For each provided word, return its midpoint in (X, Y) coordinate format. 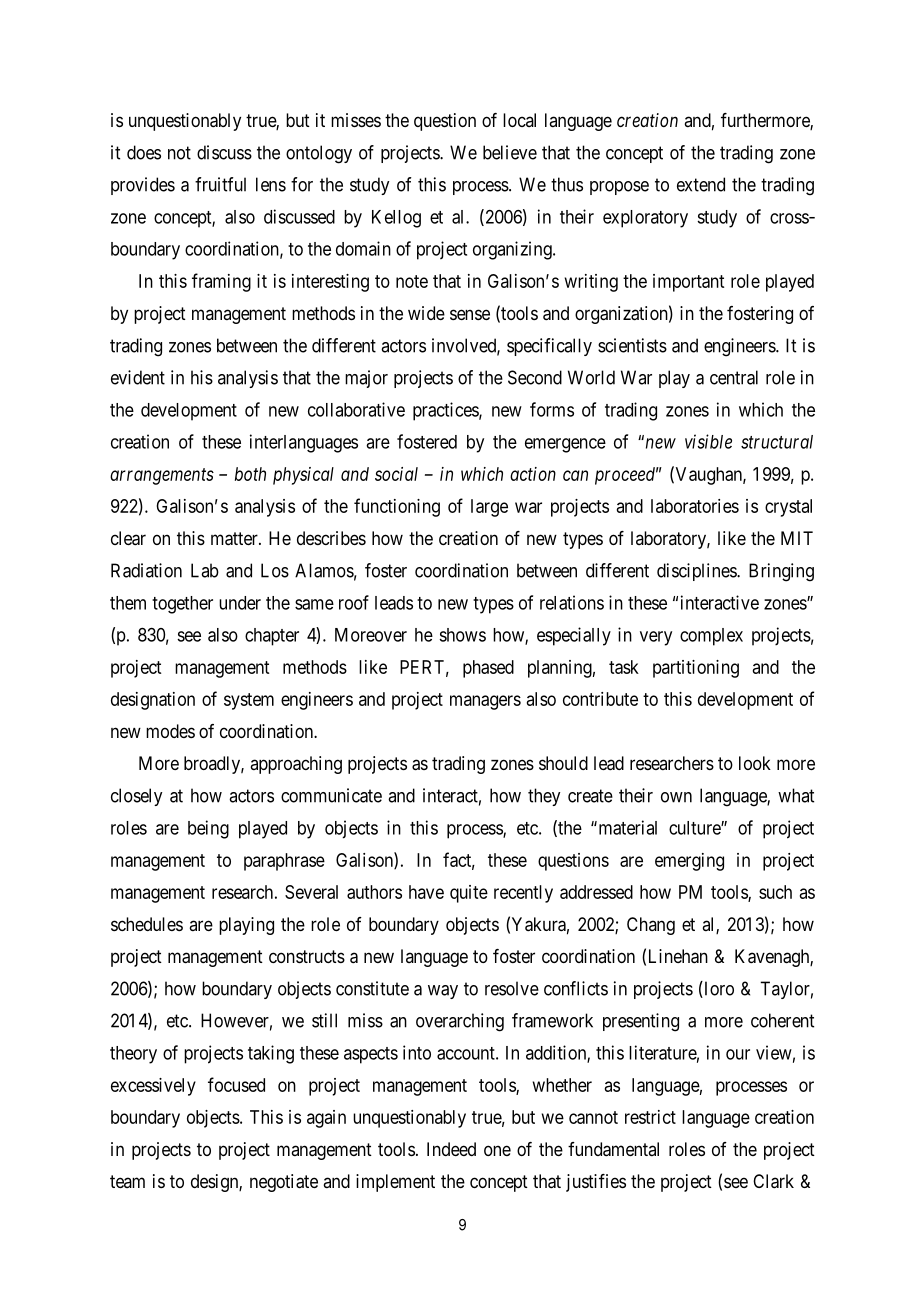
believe (510, 152)
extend (701, 184)
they (544, 797)
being (208, 829)
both (250, 474)
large (489, 508)
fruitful (220, 184)
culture (695, 828)
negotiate (284, 1183)
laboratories (695, 506)
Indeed (451, 1149)
